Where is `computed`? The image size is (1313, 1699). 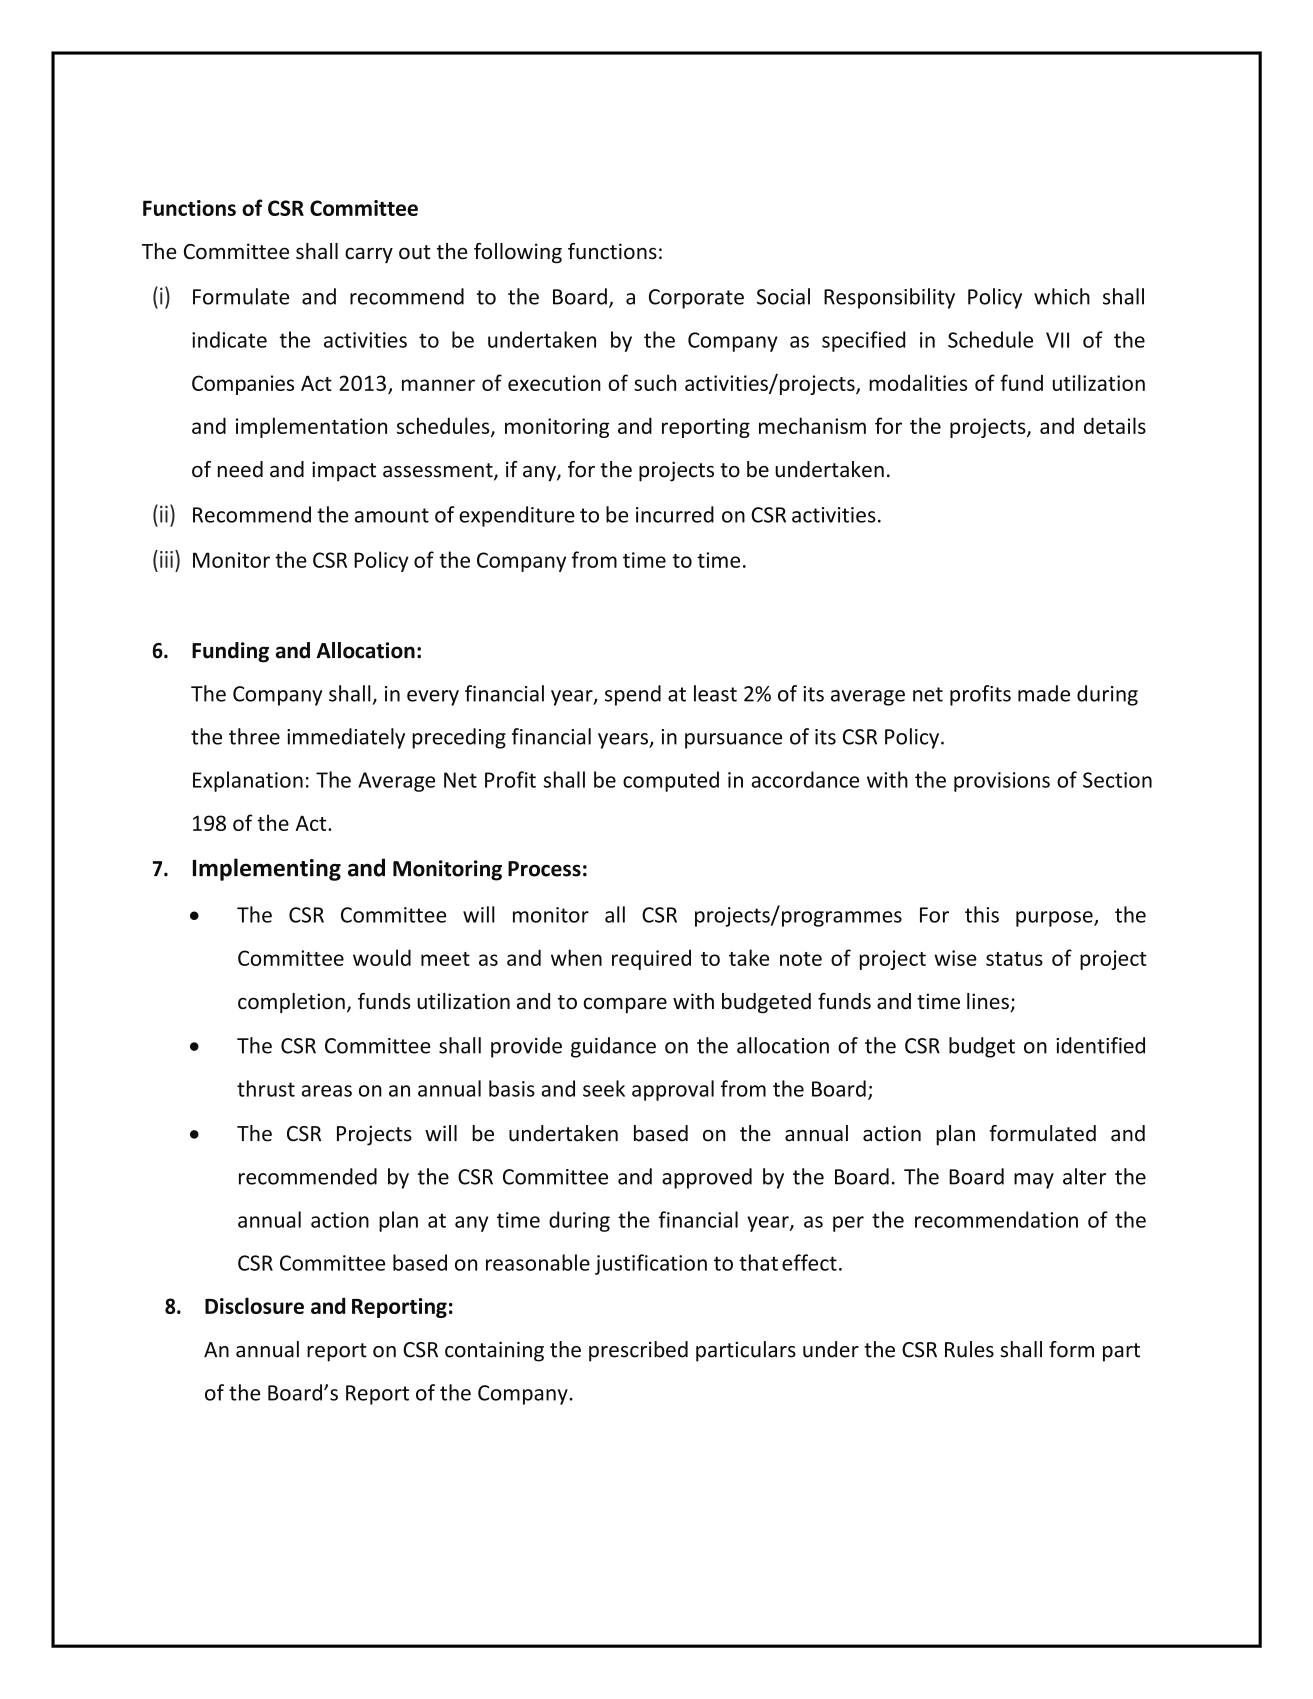
computed is located at coordinates (671, 781).
